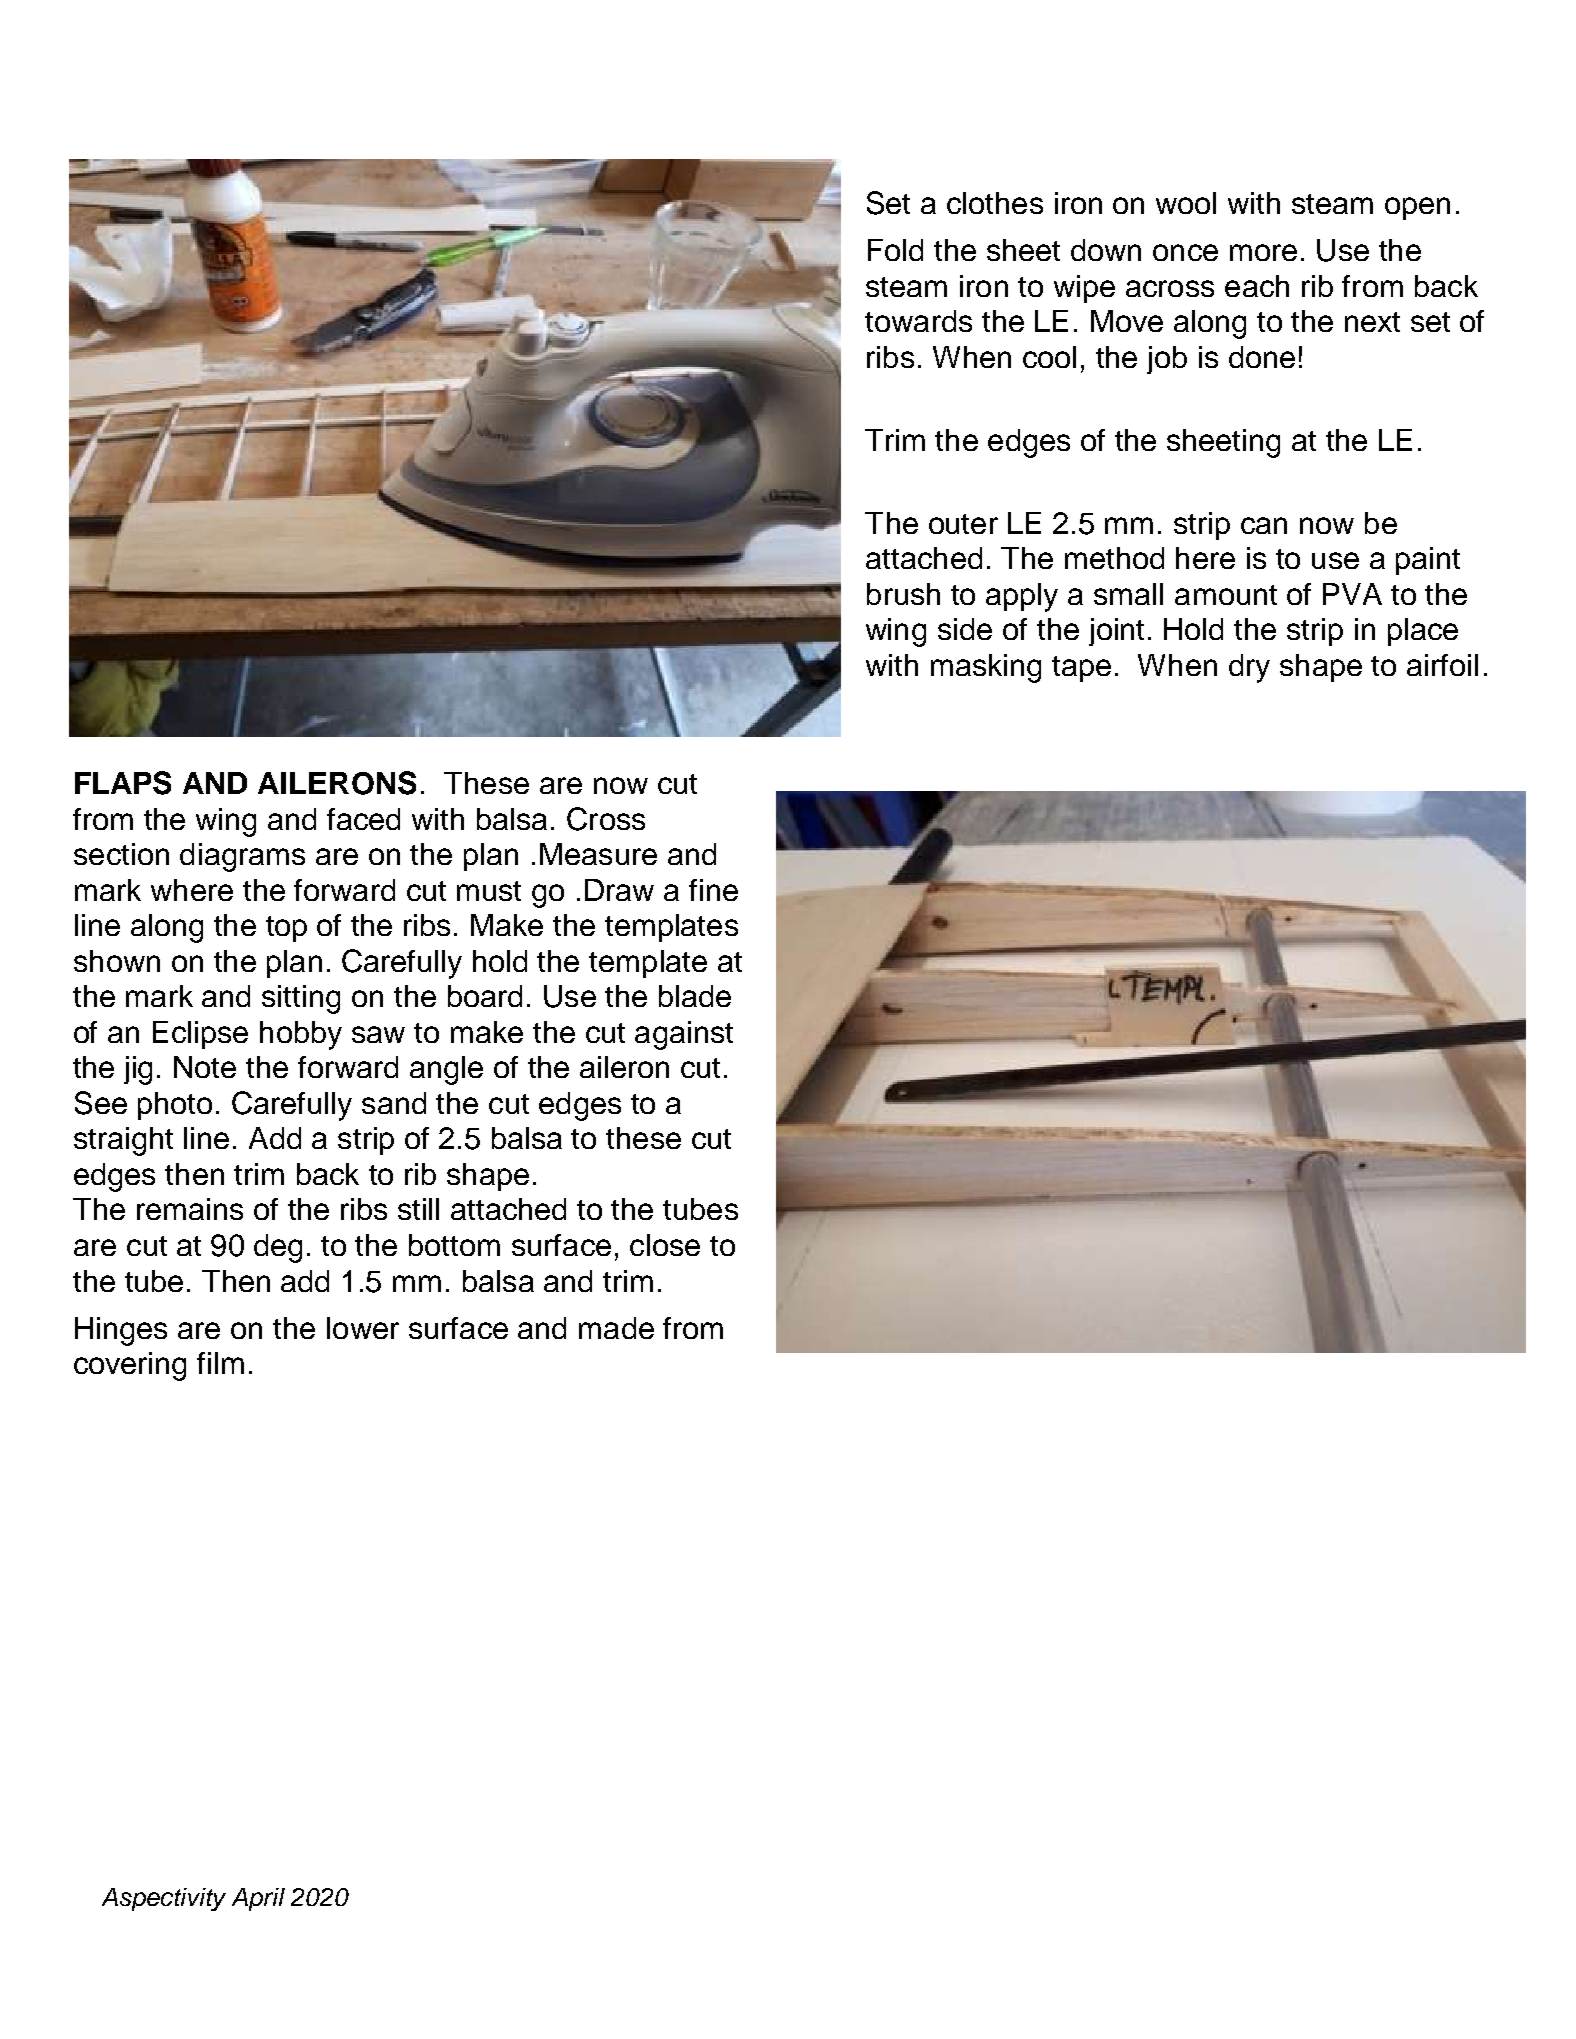 The image size is (1576, 2039). I want to click on towards, so click(918, 321).
